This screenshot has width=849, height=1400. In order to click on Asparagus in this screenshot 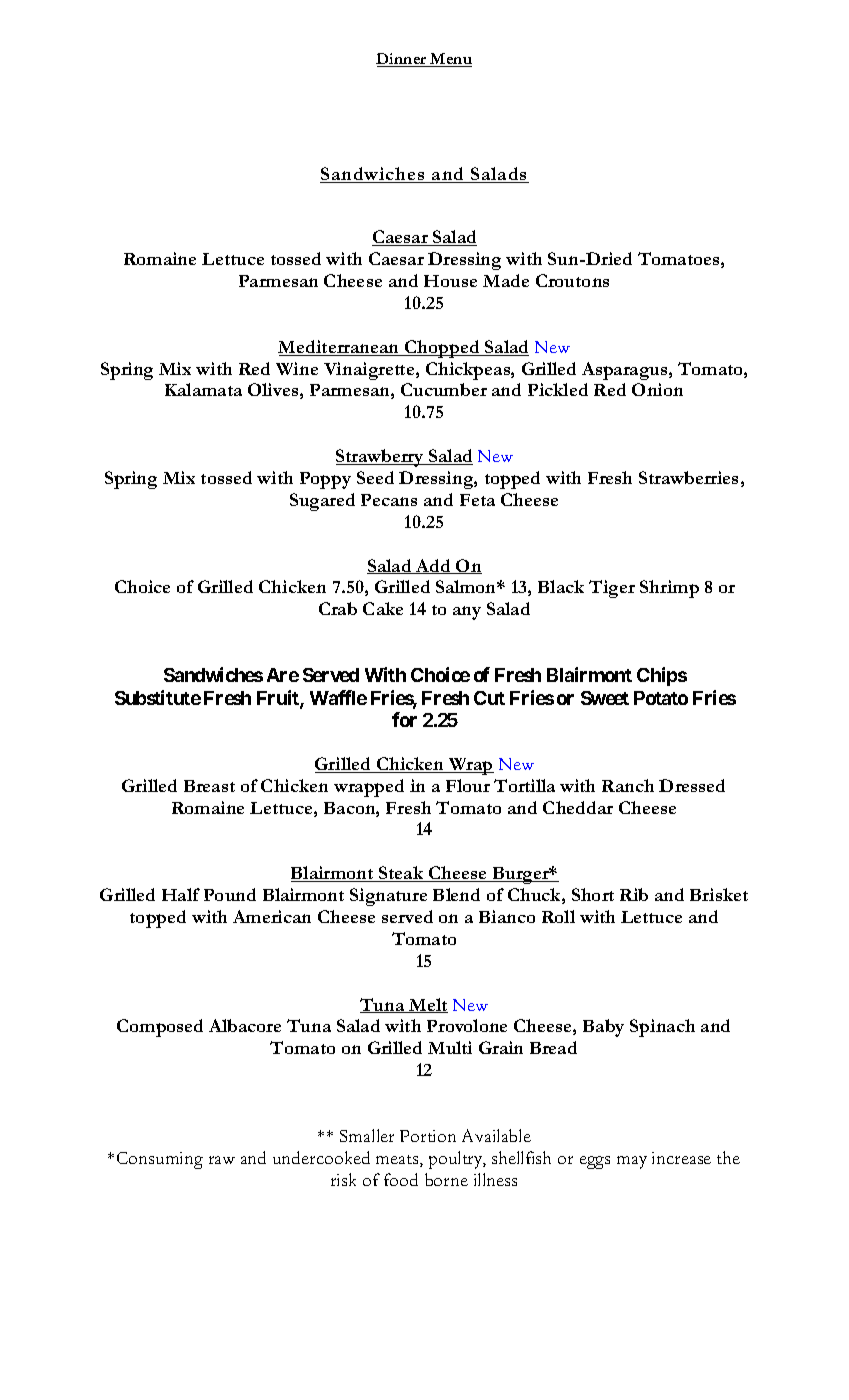, I will do `click(626, 371)`.
